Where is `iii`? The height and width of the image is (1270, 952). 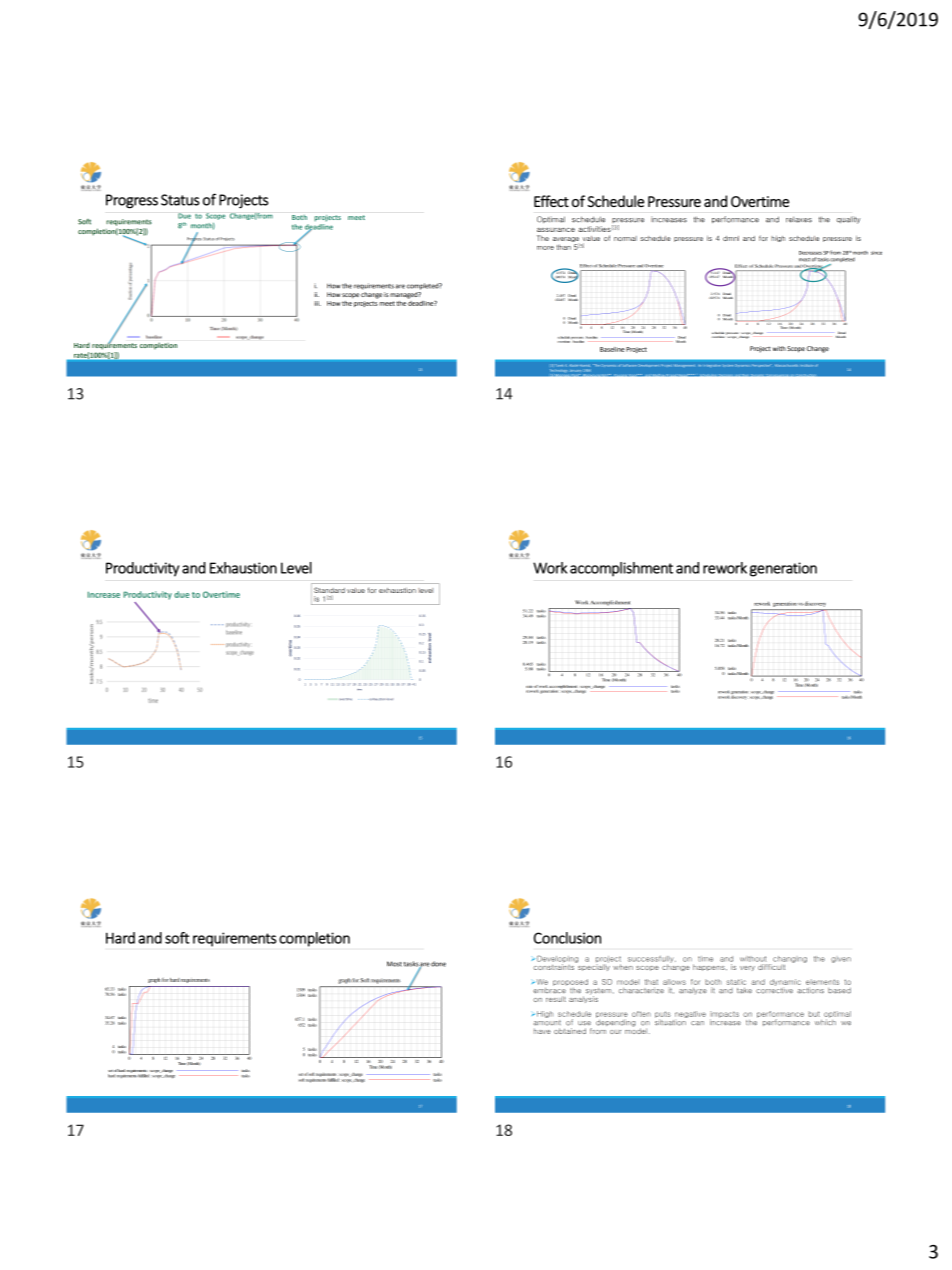 iii is located at coordinates (317, 303).
